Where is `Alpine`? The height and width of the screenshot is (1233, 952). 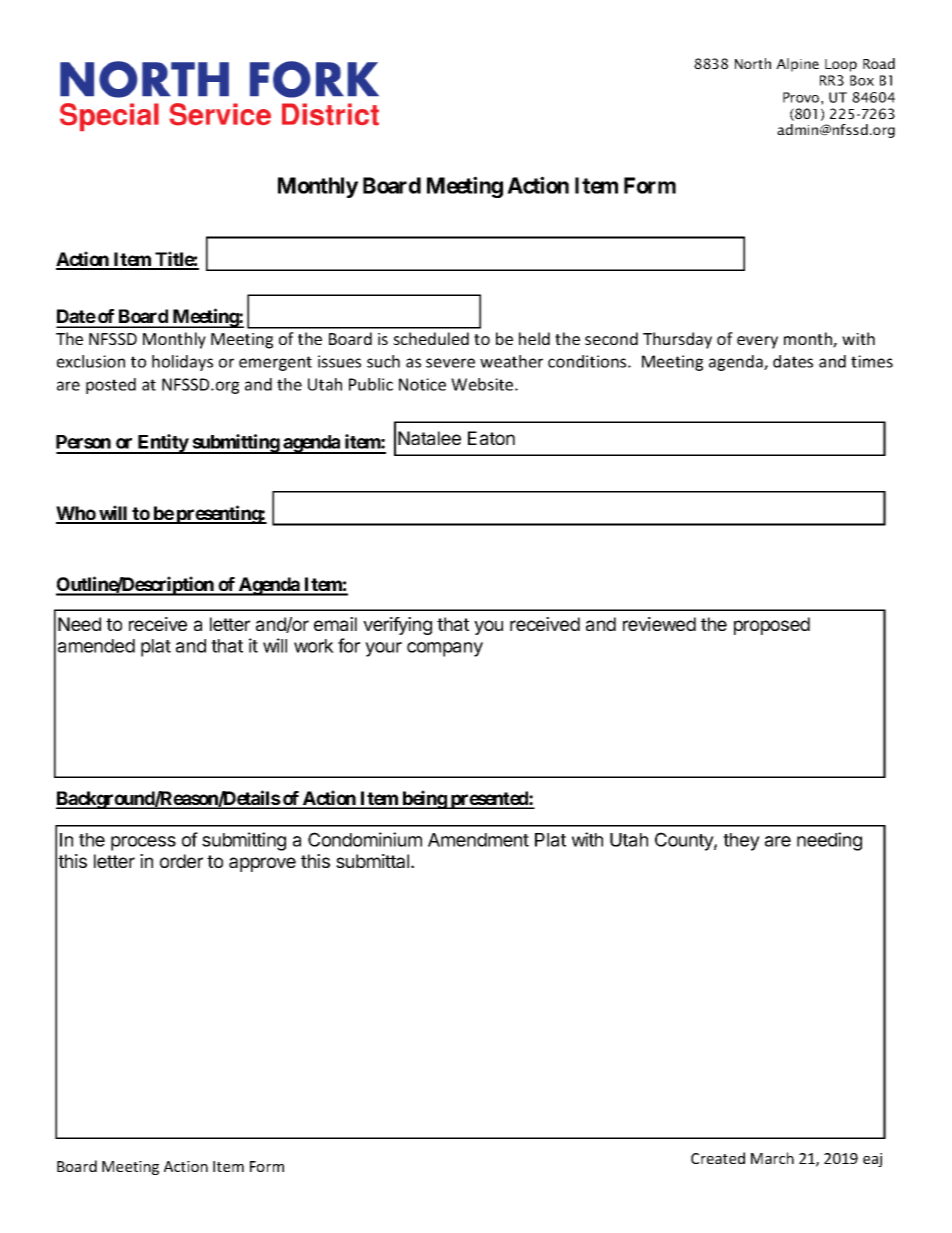 Alpine is located at coordinates (797, 65).
